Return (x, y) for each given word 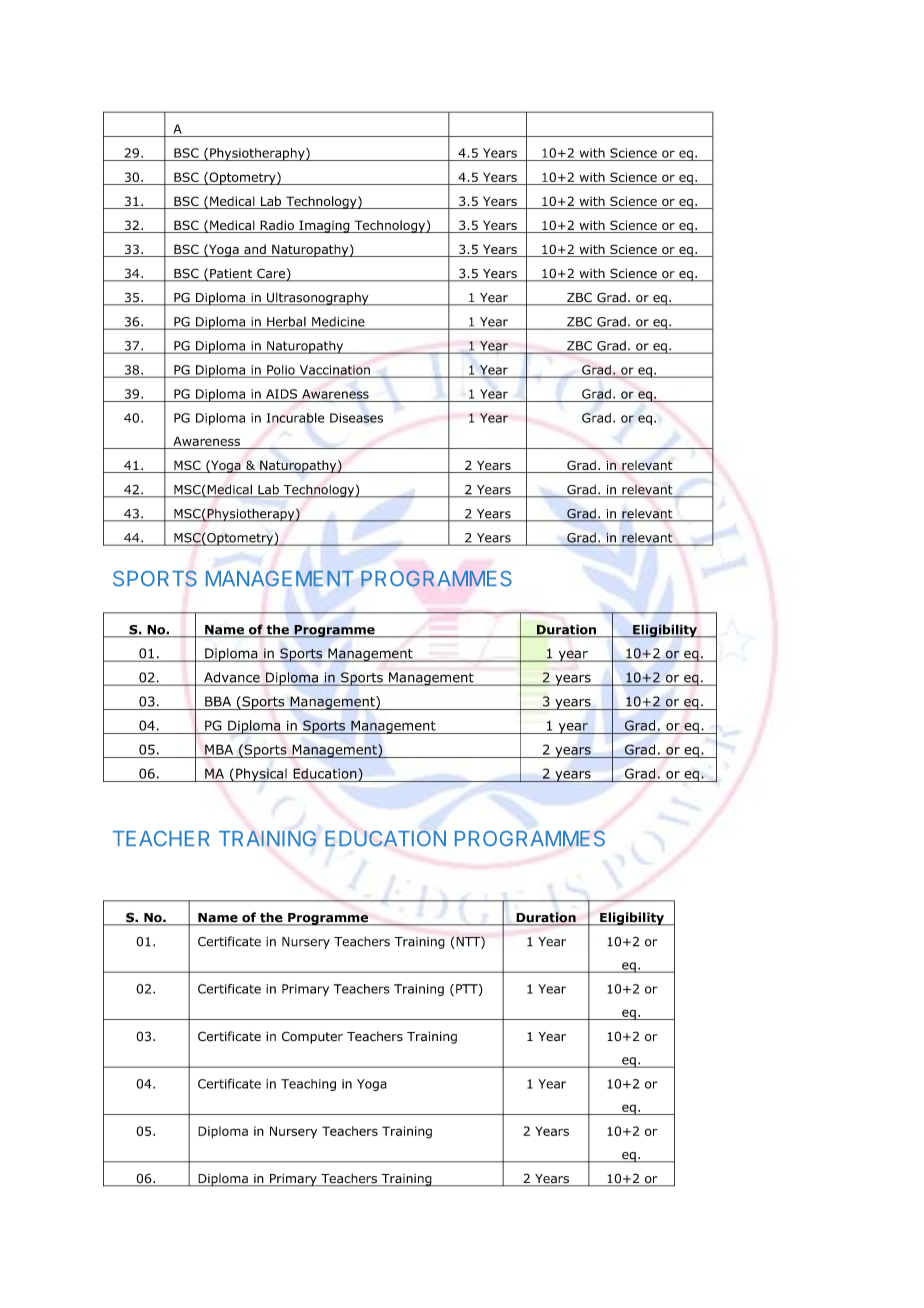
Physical (261, 775)
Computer (312, 1037)
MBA (219, 749)
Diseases (356, 418)
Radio (277, 226)
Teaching (308, 1085)
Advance (232, 678)
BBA (218, 701)
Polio (281, 371)
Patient (231, 274)
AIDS (281, 394)
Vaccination (334, 371)
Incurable (295, 418)
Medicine (338, 323)
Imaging (324, 226)
